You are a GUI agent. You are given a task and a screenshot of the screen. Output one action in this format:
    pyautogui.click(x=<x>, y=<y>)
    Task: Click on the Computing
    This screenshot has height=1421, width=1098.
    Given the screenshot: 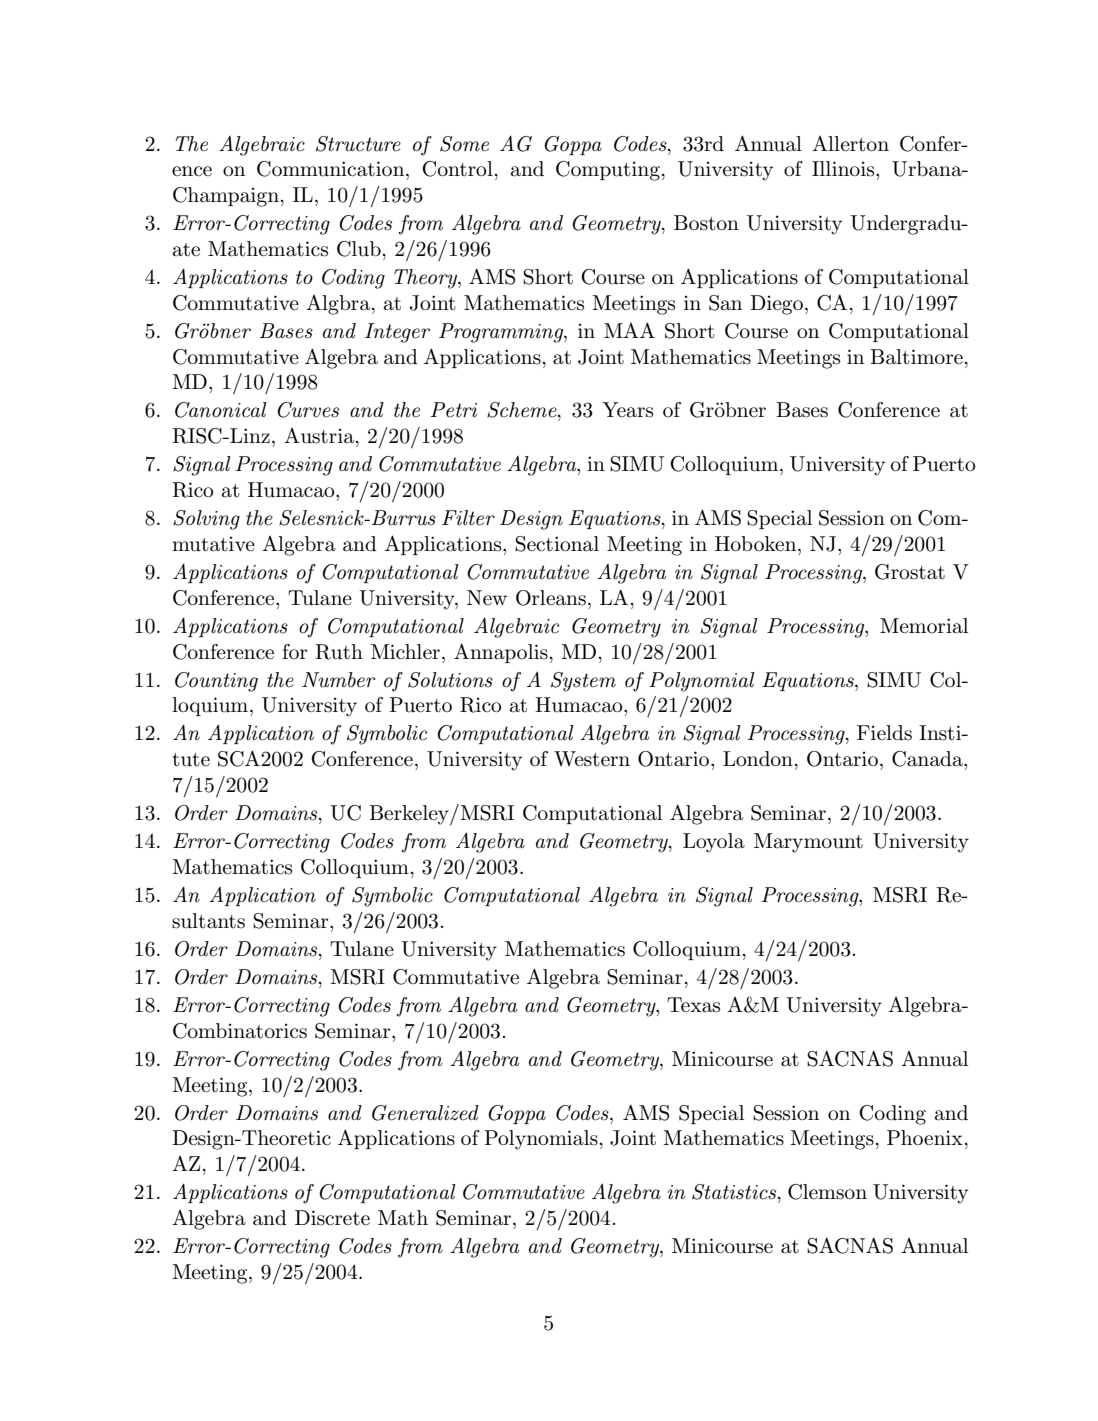 What is the action you would take?
    pyautogui.click(x=608, y=171)
